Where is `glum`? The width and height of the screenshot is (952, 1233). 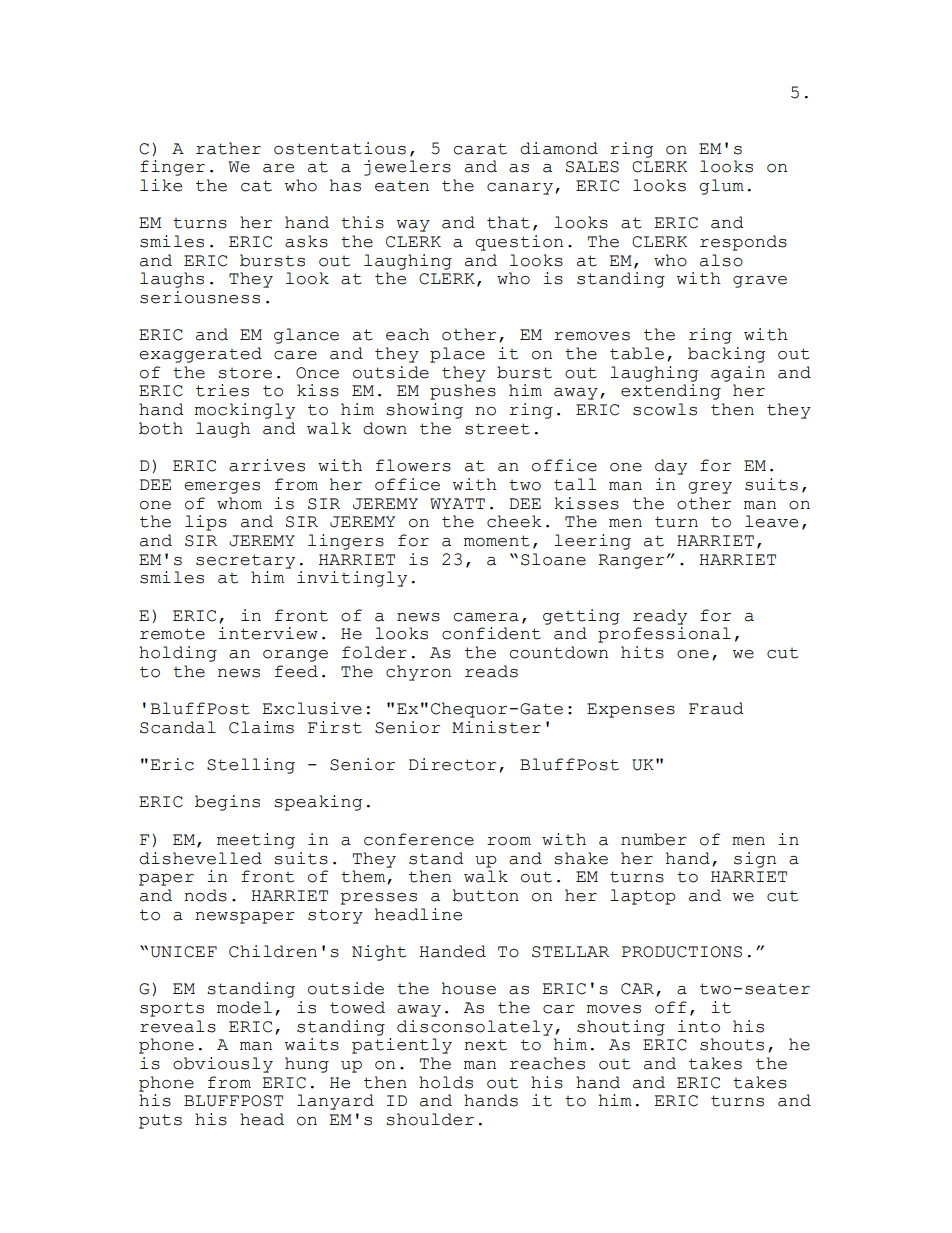
glum is located at coordinates (721, 187).
